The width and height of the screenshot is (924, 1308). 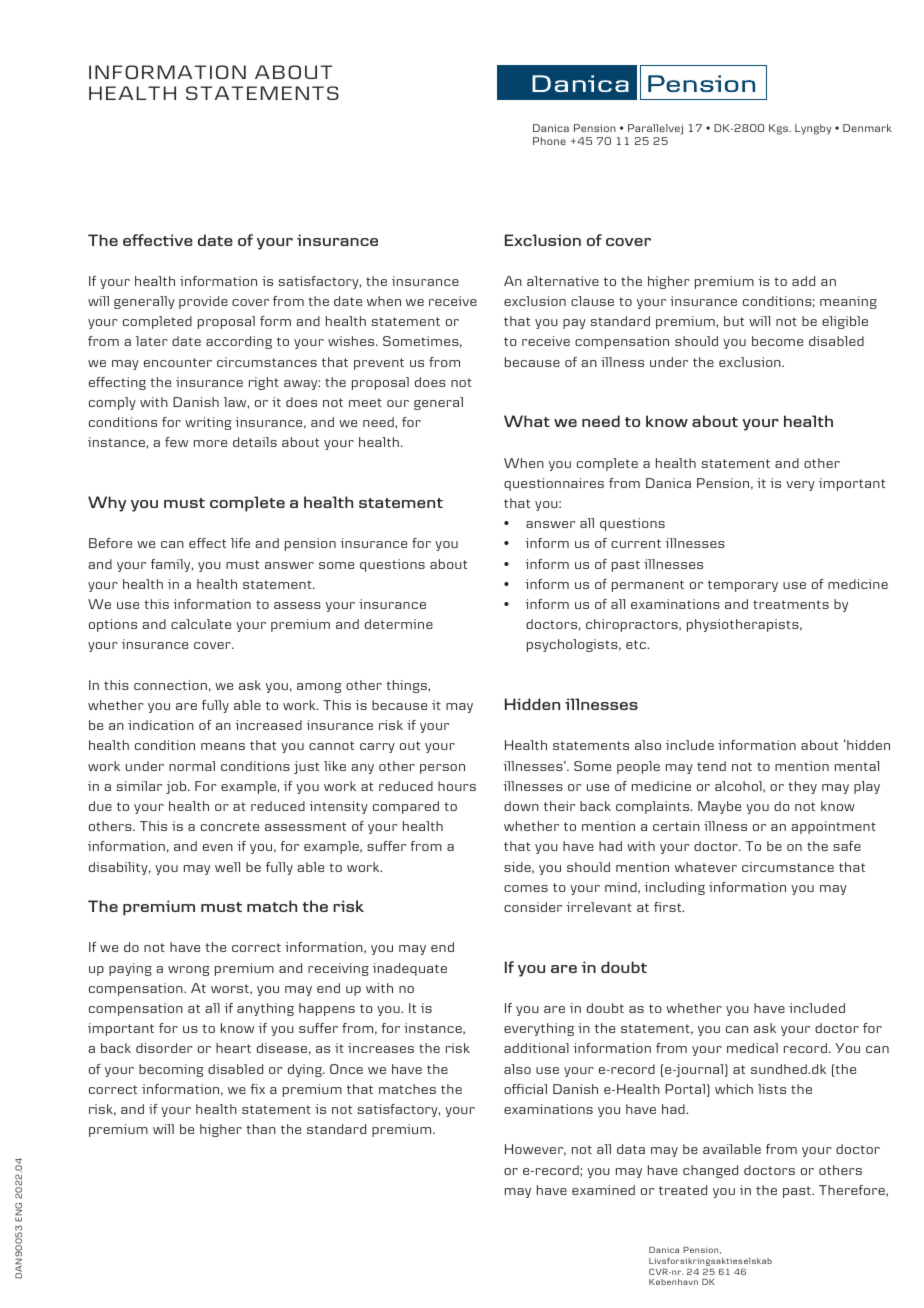 I want to click on questionnaires, so click(x=554, y=484).
